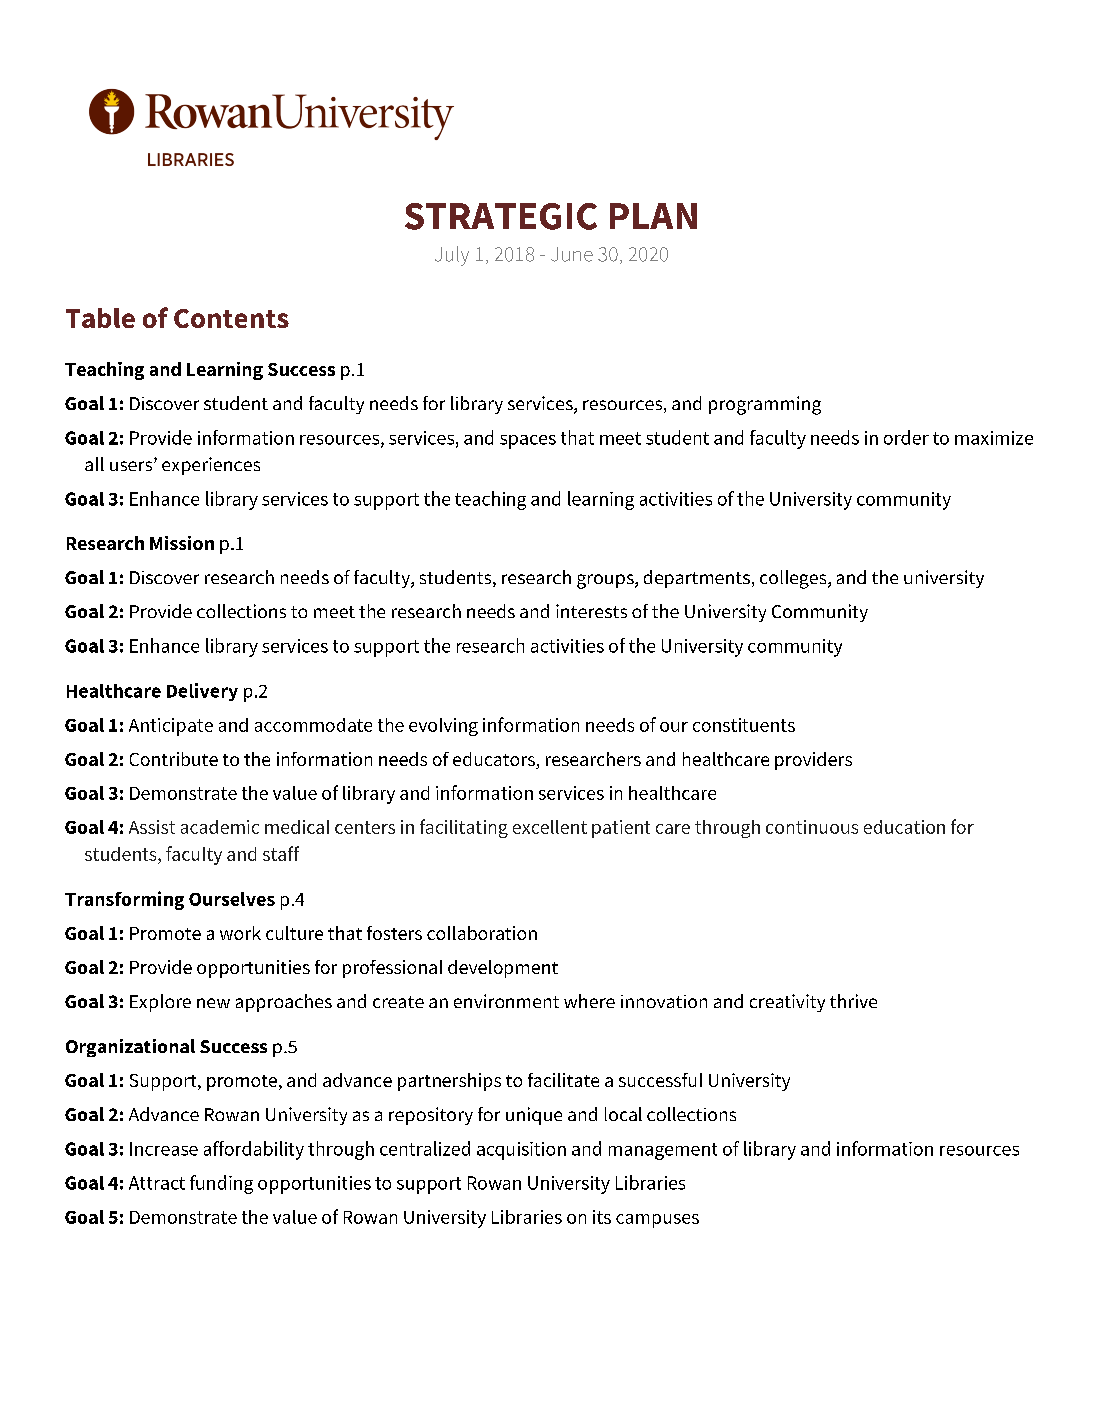 The width and height of the screenshot is (1103, 1428). I want to click on funding, so click(221, 1184).
